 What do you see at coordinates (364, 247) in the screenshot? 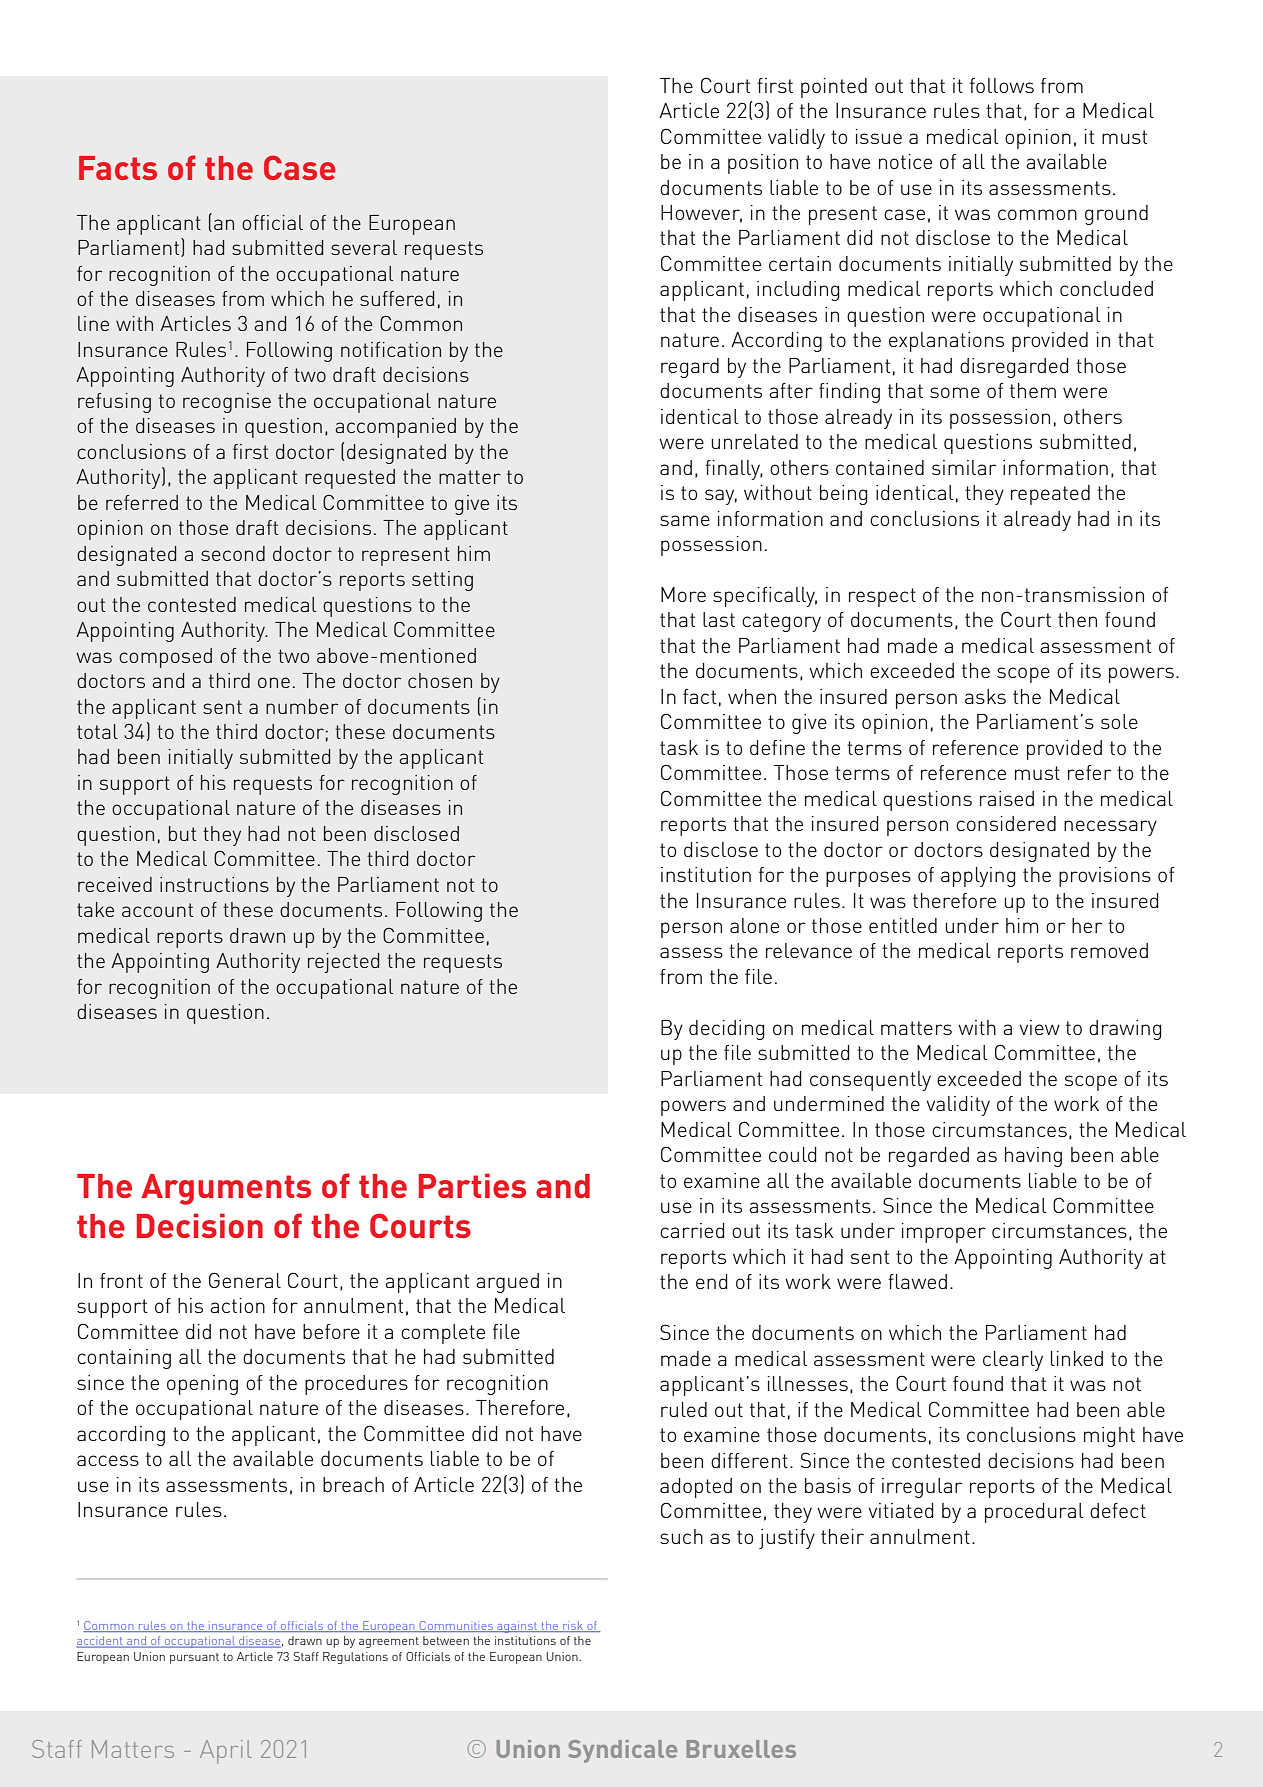
I see `several` at bounding box center [364, 247].
